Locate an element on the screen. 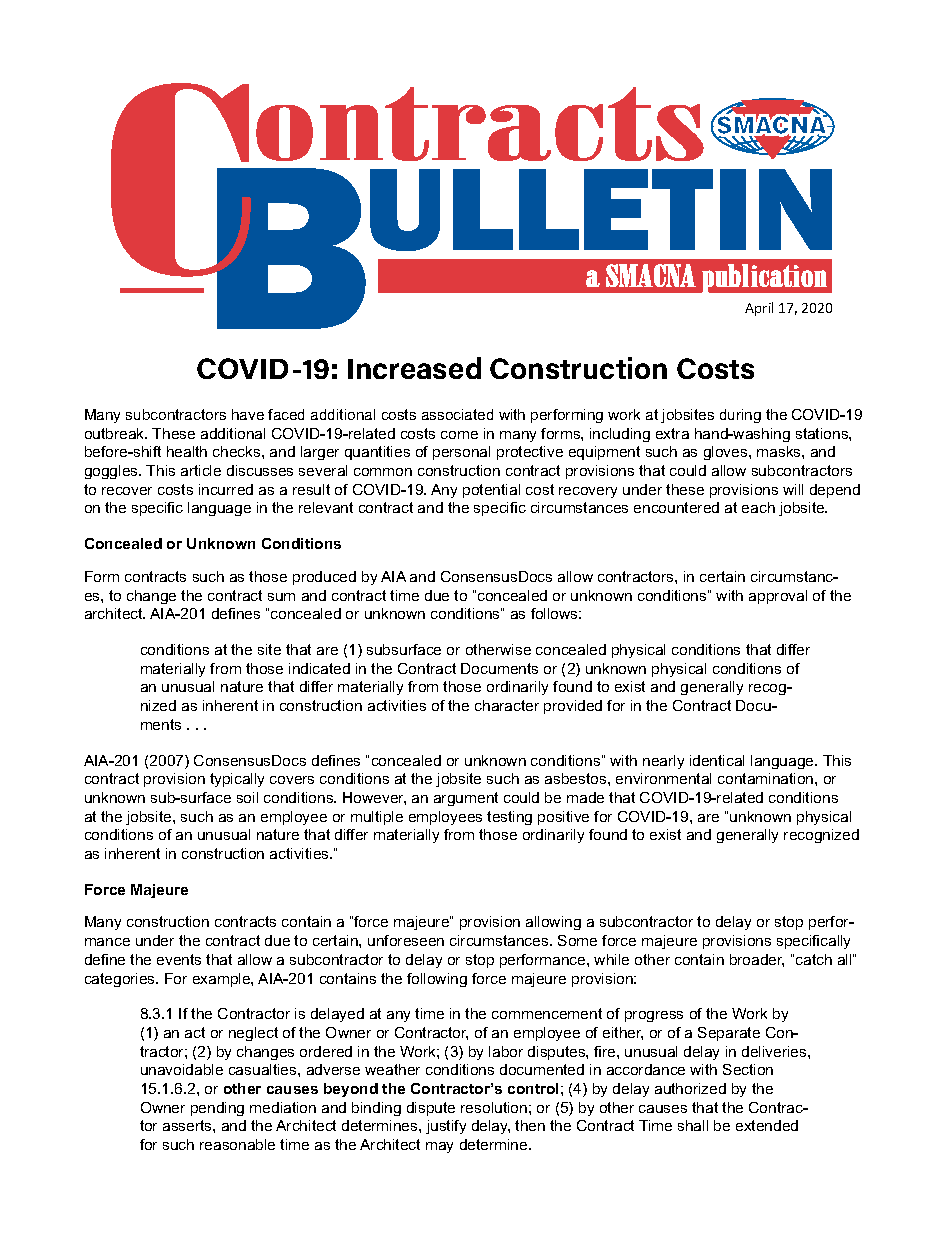 This screenshot has width=952, height=1233. justify is located at coordinates (446, 1127).
